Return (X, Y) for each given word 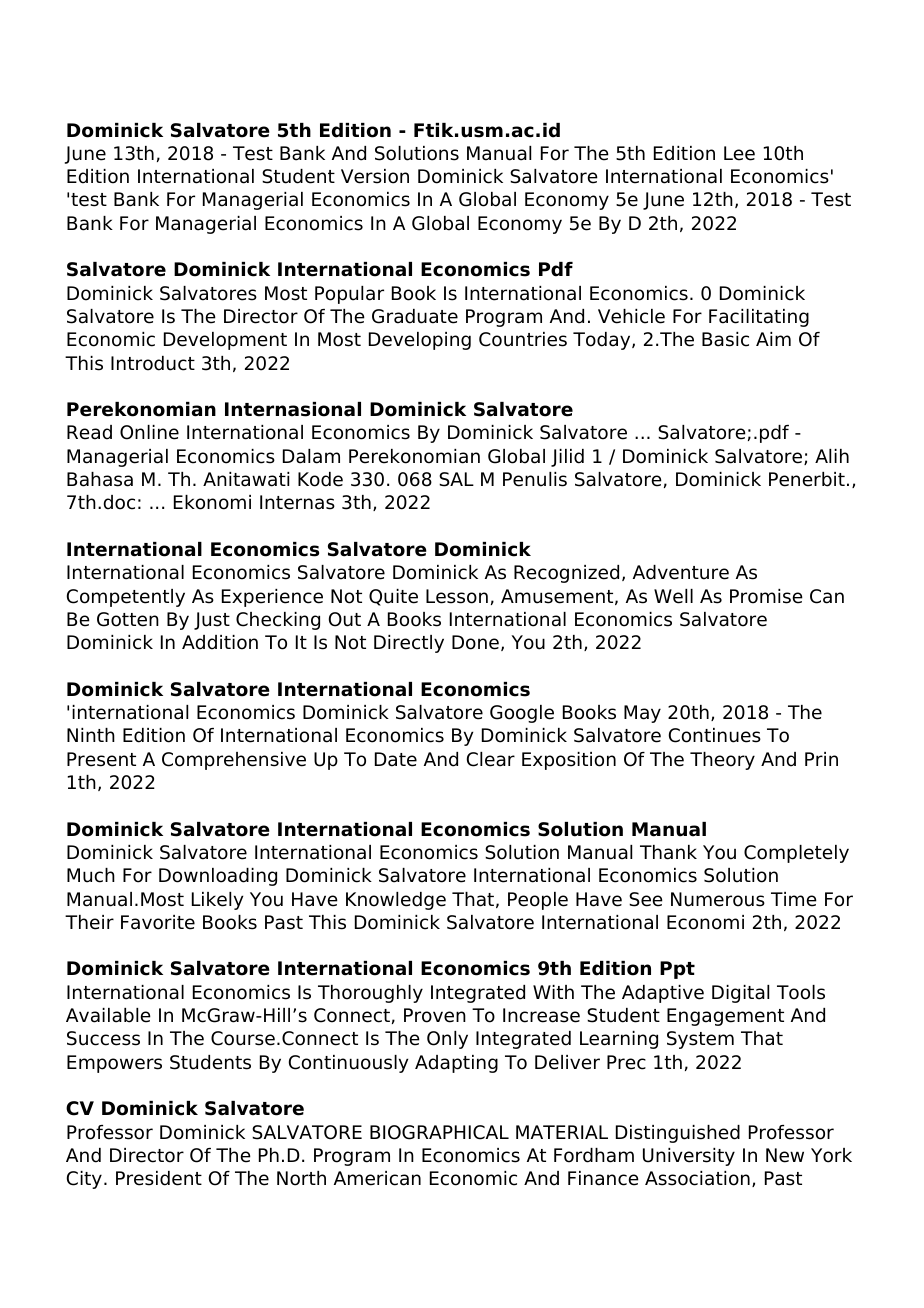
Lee (739, 153)
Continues (715, 735)
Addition (220, 642)
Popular (349, 295)
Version (375, 176)
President (159, 1178)
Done (475, 642)
